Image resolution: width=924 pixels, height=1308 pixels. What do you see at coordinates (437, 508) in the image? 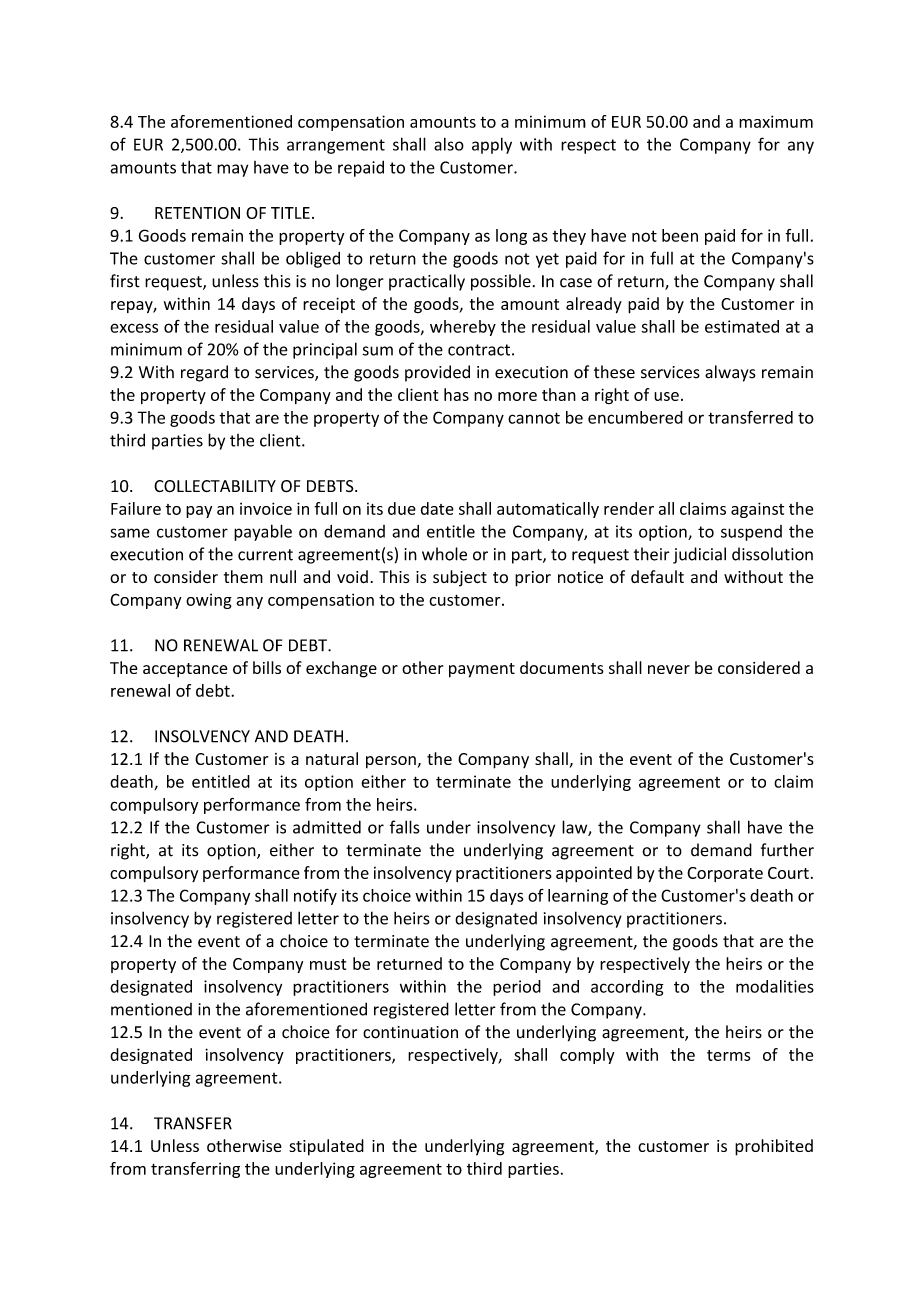
I see `date` at bounding box center [437, 508].
